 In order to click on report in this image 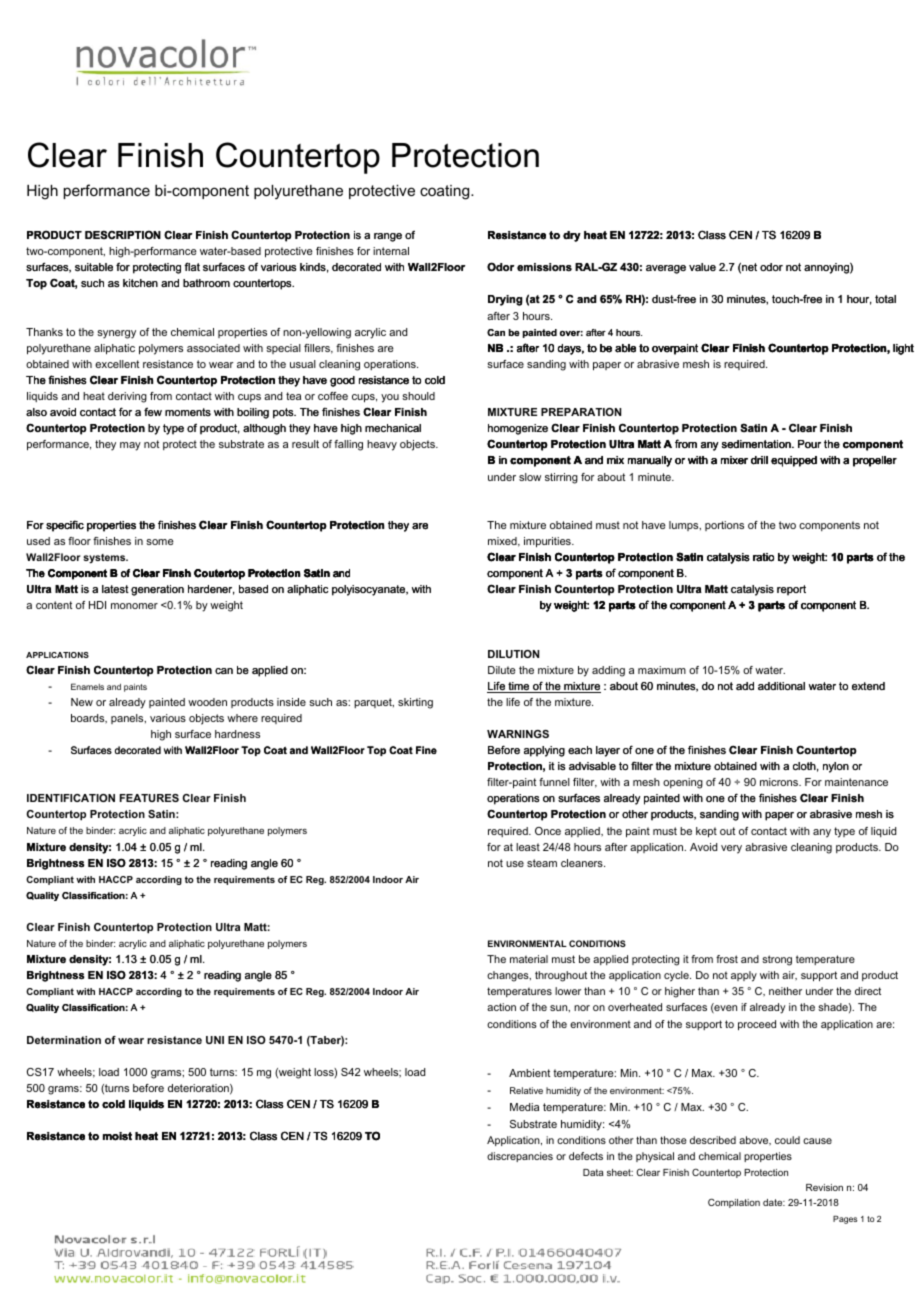, I will do `click(791, 590)`.
